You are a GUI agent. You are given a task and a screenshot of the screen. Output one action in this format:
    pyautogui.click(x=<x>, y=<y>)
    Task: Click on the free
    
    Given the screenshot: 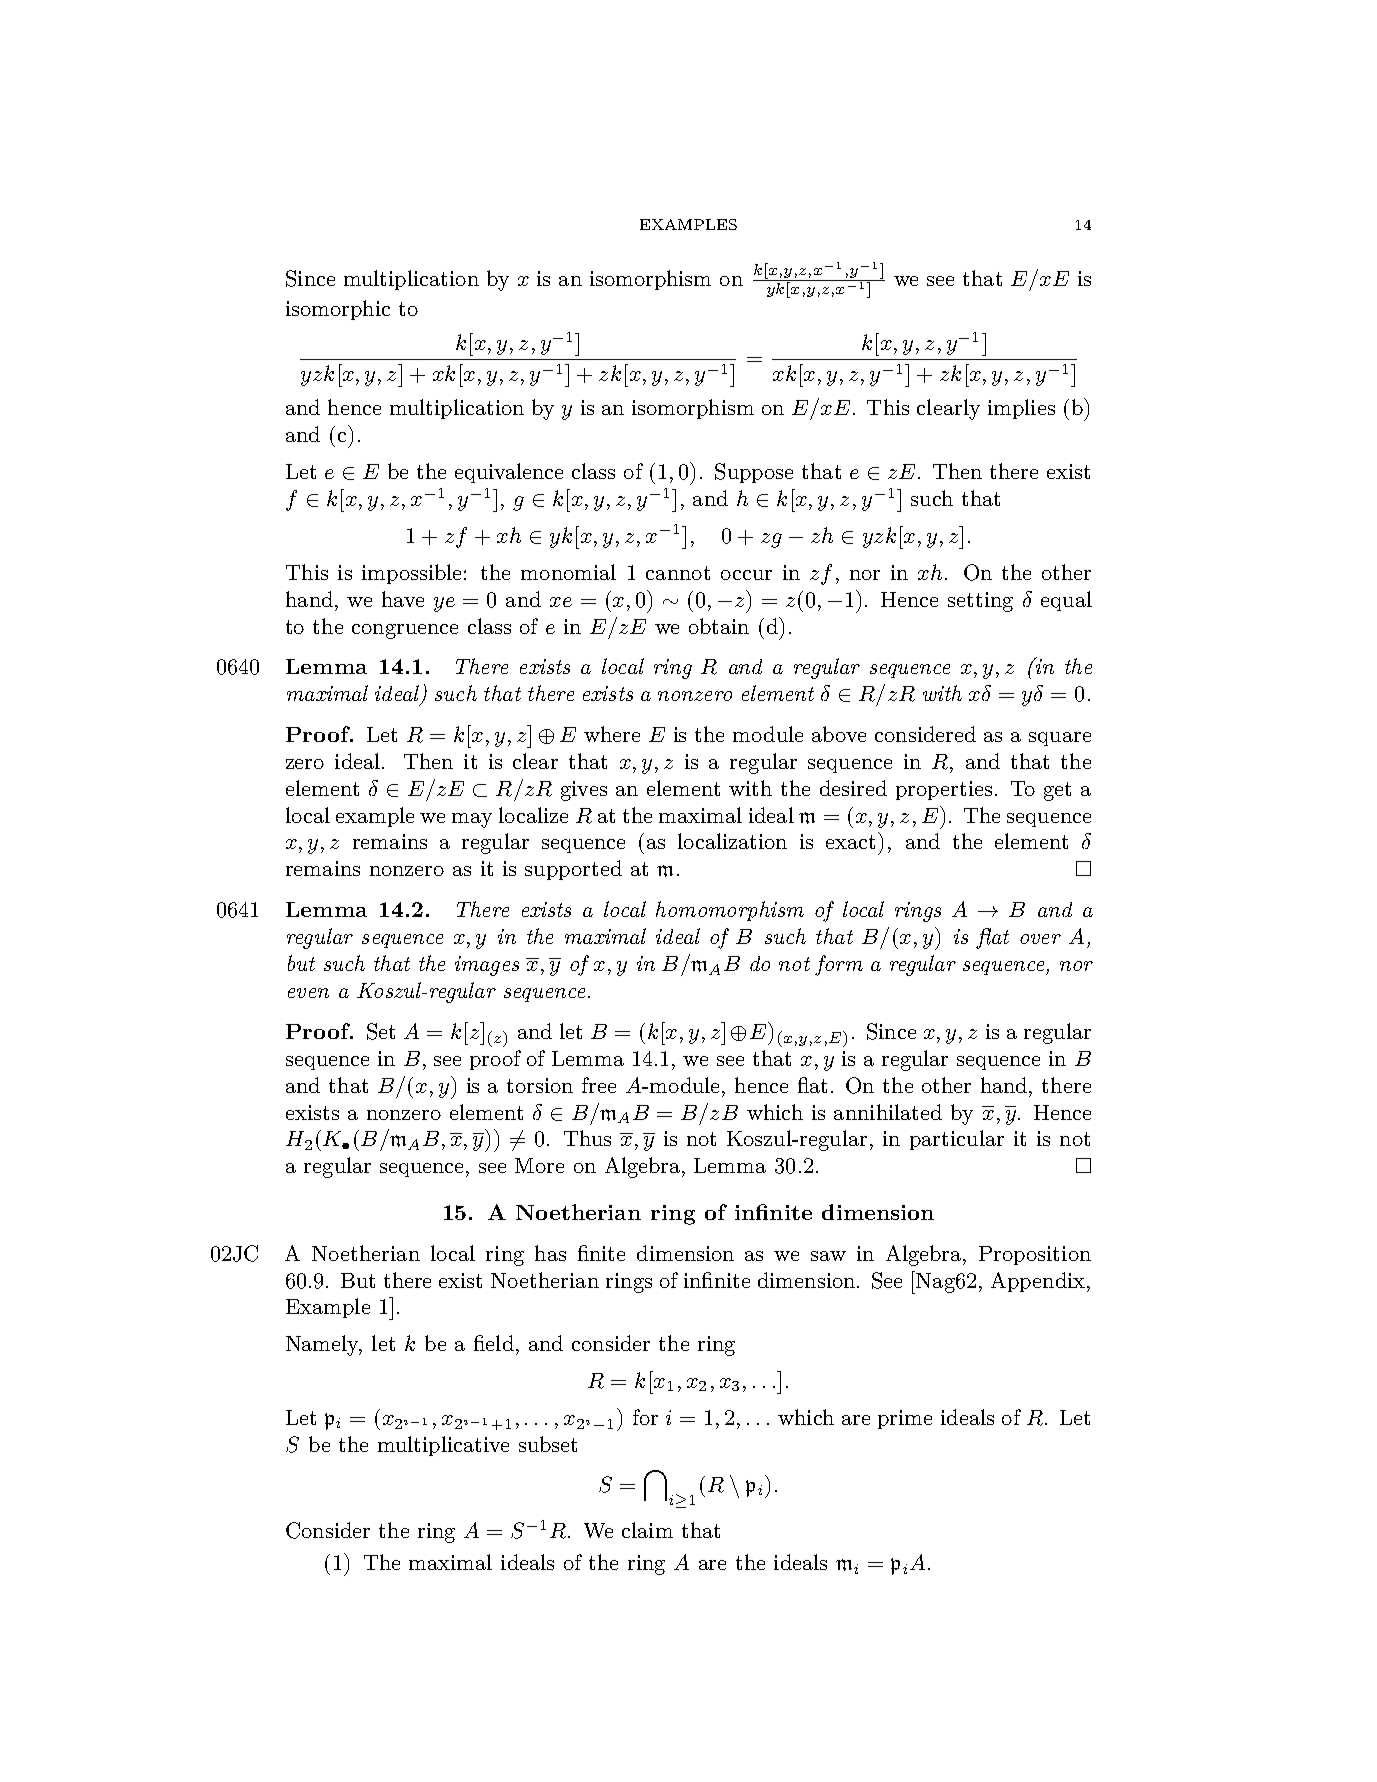 What is the action you would take?
    pyautogui.click(x=599, y=1085)
